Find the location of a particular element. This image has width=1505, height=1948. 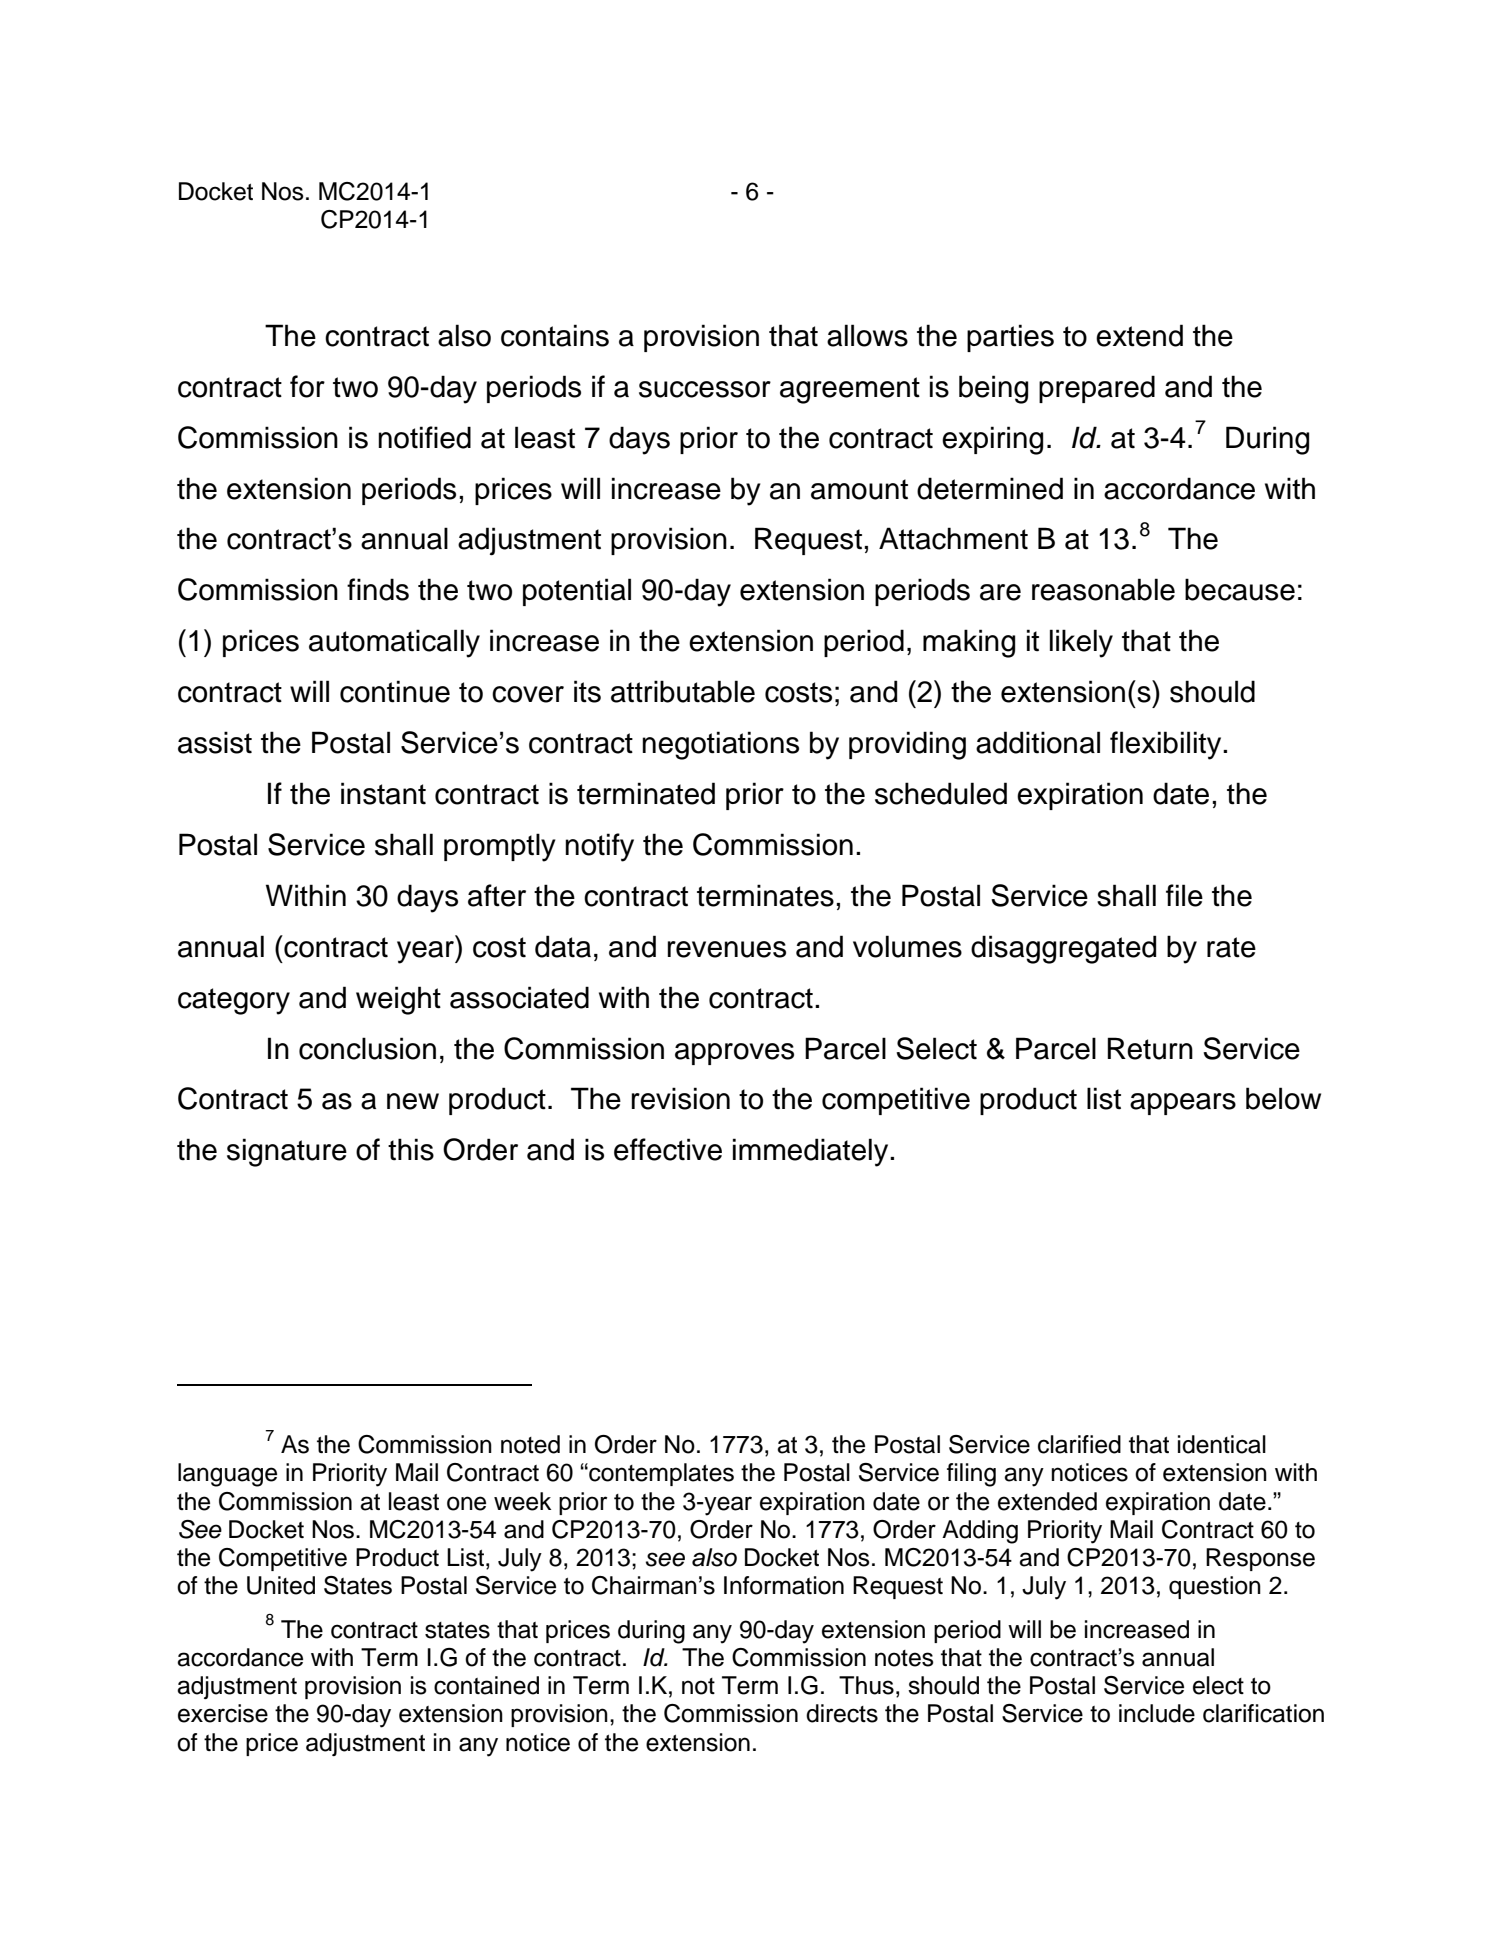

language is located at coordinates (227, 1475).
